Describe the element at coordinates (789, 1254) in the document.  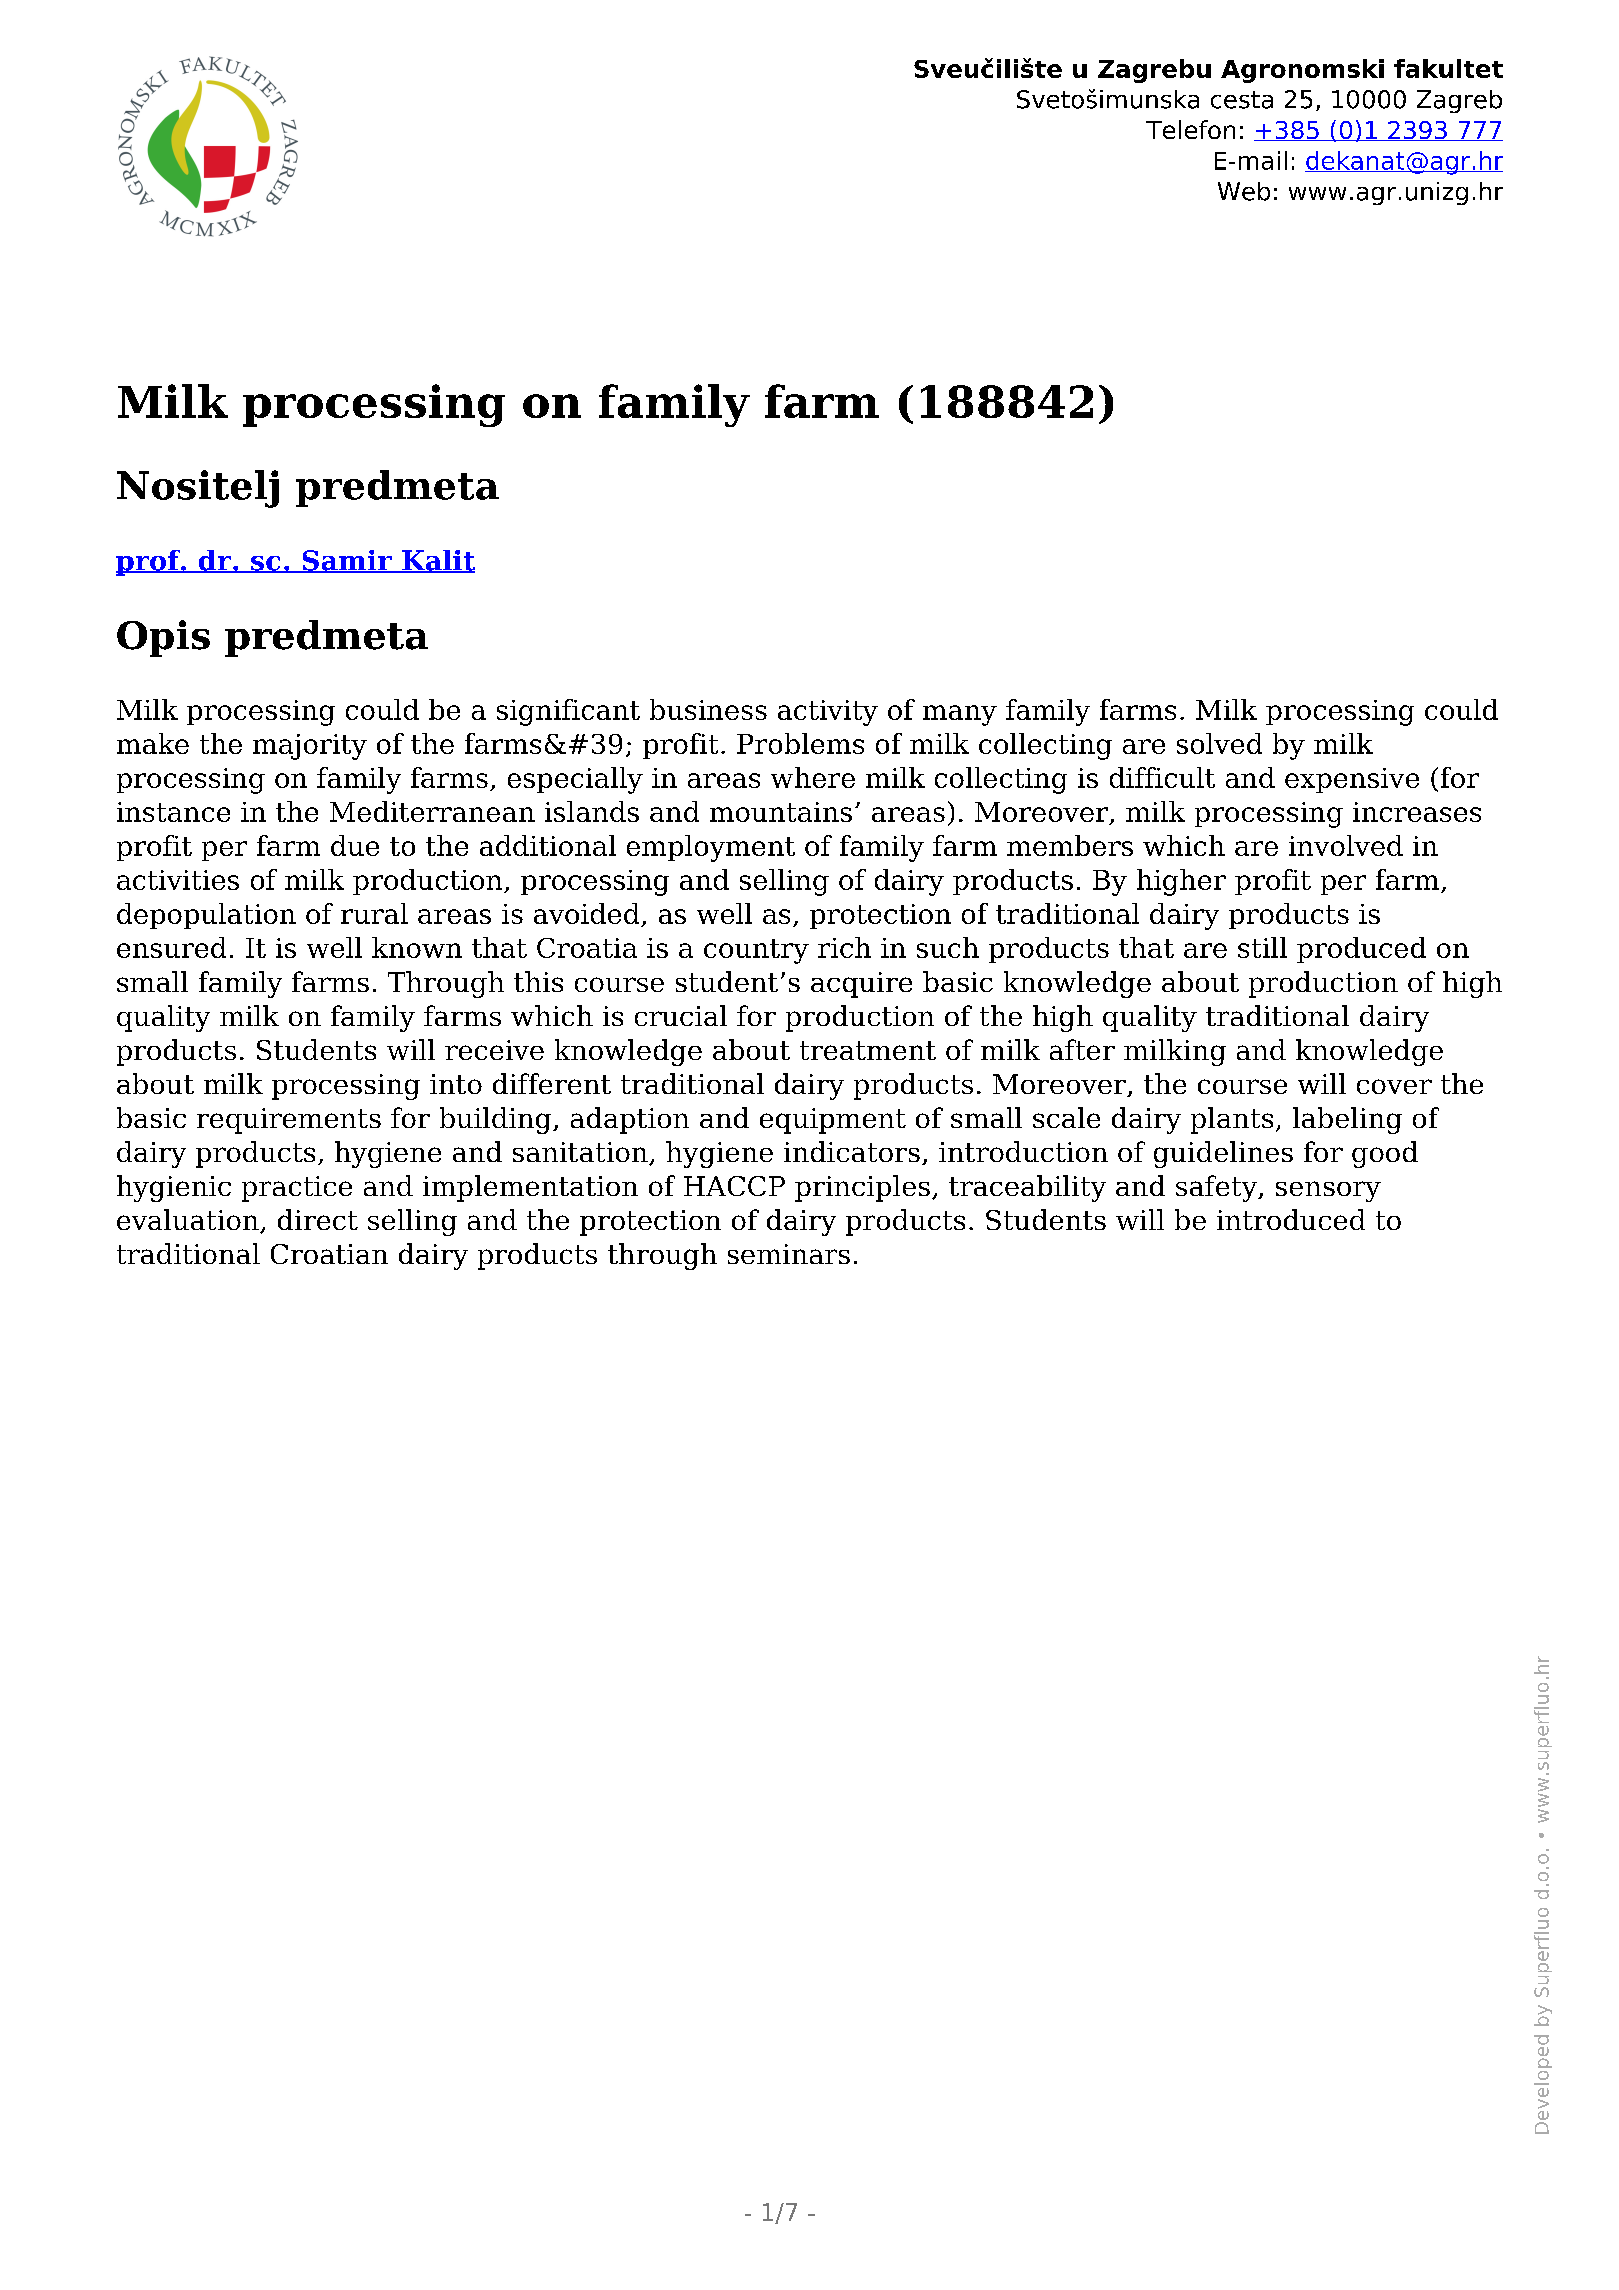
I see `seminars` at that location.
